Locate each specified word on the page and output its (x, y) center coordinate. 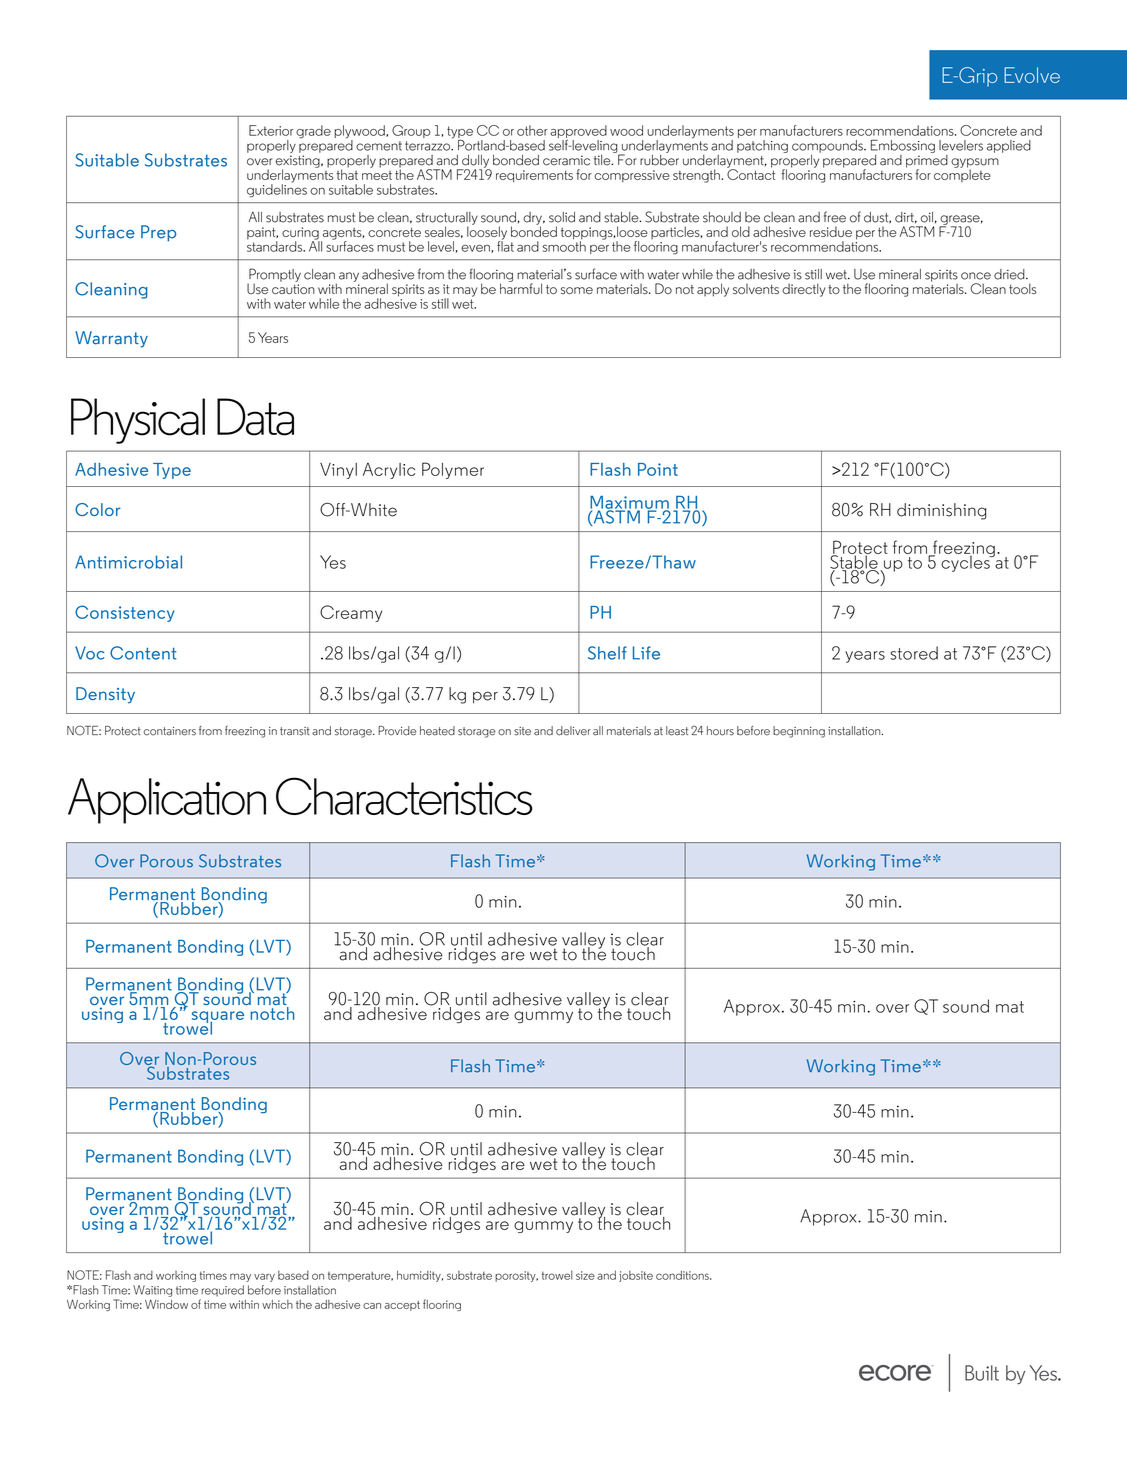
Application (167, 801)
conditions (683, 1275)
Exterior (271, 130)
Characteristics (404, 796)
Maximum (629, 503)
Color (98, 509)
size (585, 1275)
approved (578, 133)
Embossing (903, 146)
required (222, 1291)
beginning (799, 732)
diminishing (942, 511)
